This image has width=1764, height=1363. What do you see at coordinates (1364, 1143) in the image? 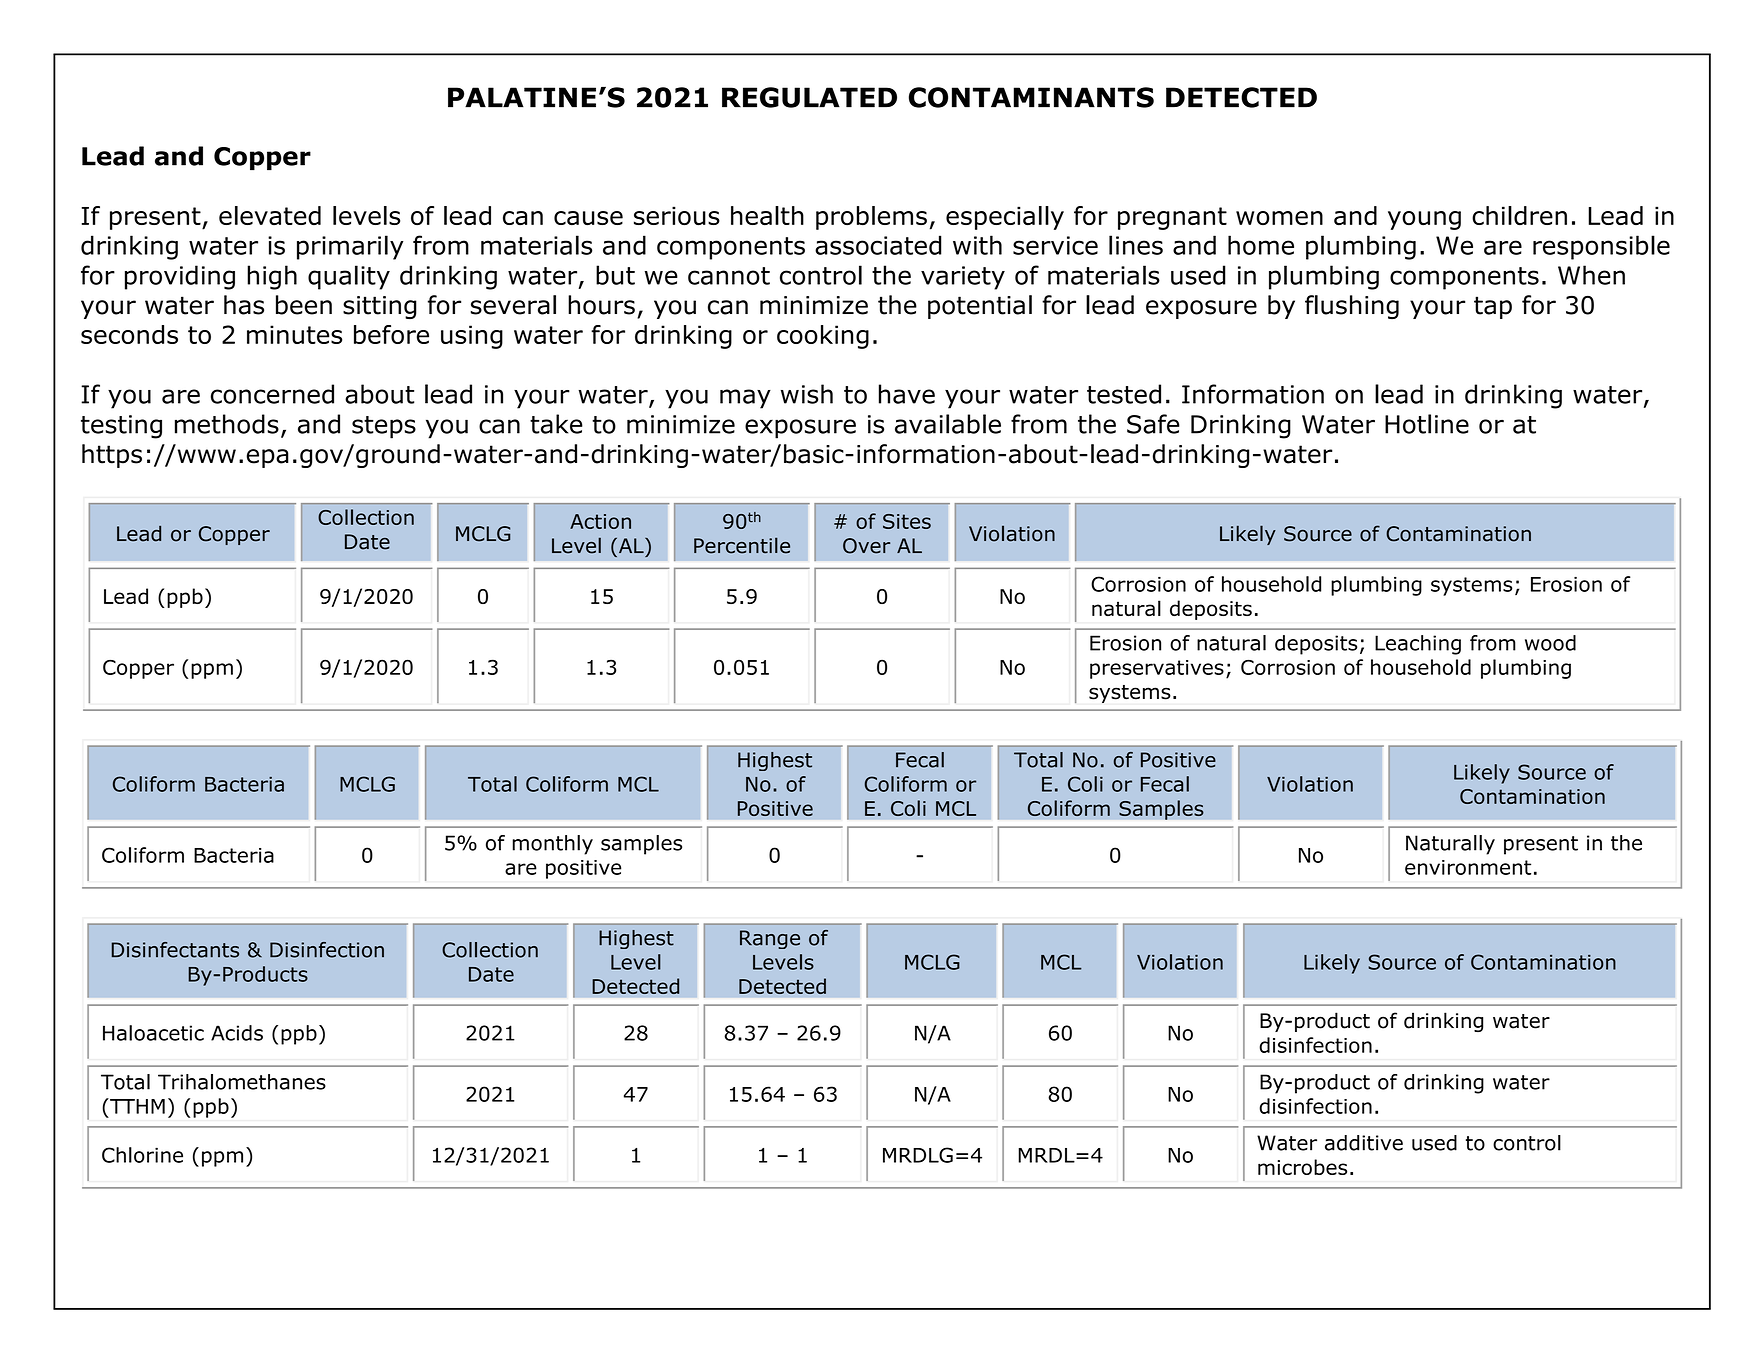
I see `additive` at bounding box center [1364, 1143].
